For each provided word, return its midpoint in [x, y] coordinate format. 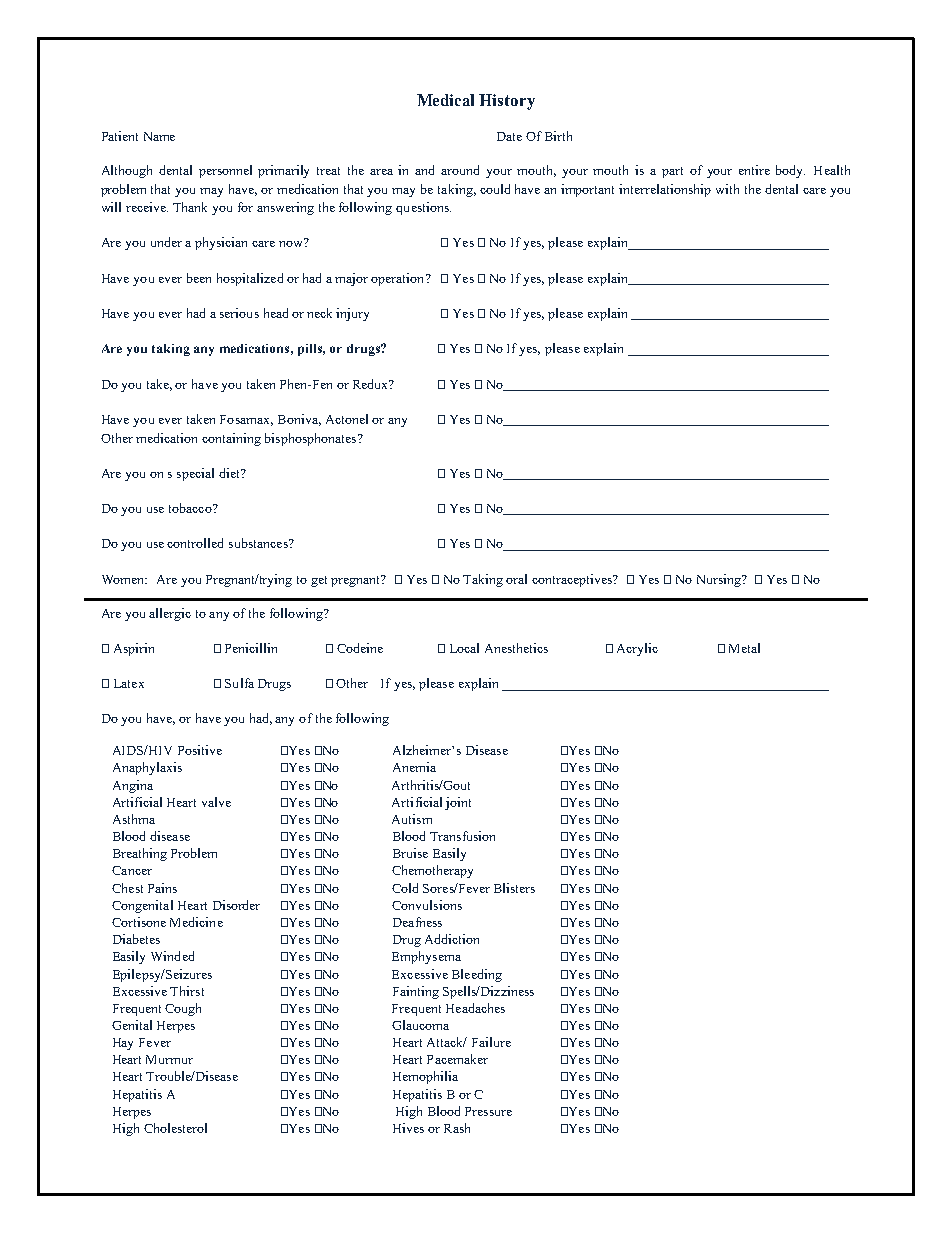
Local [464, 648]
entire [754, 170]
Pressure [488, 1111]
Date [509, 136]
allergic [170, 614]
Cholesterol [175, 1128]
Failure [491, 1042]
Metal [744, 648]
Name [159, 136]
